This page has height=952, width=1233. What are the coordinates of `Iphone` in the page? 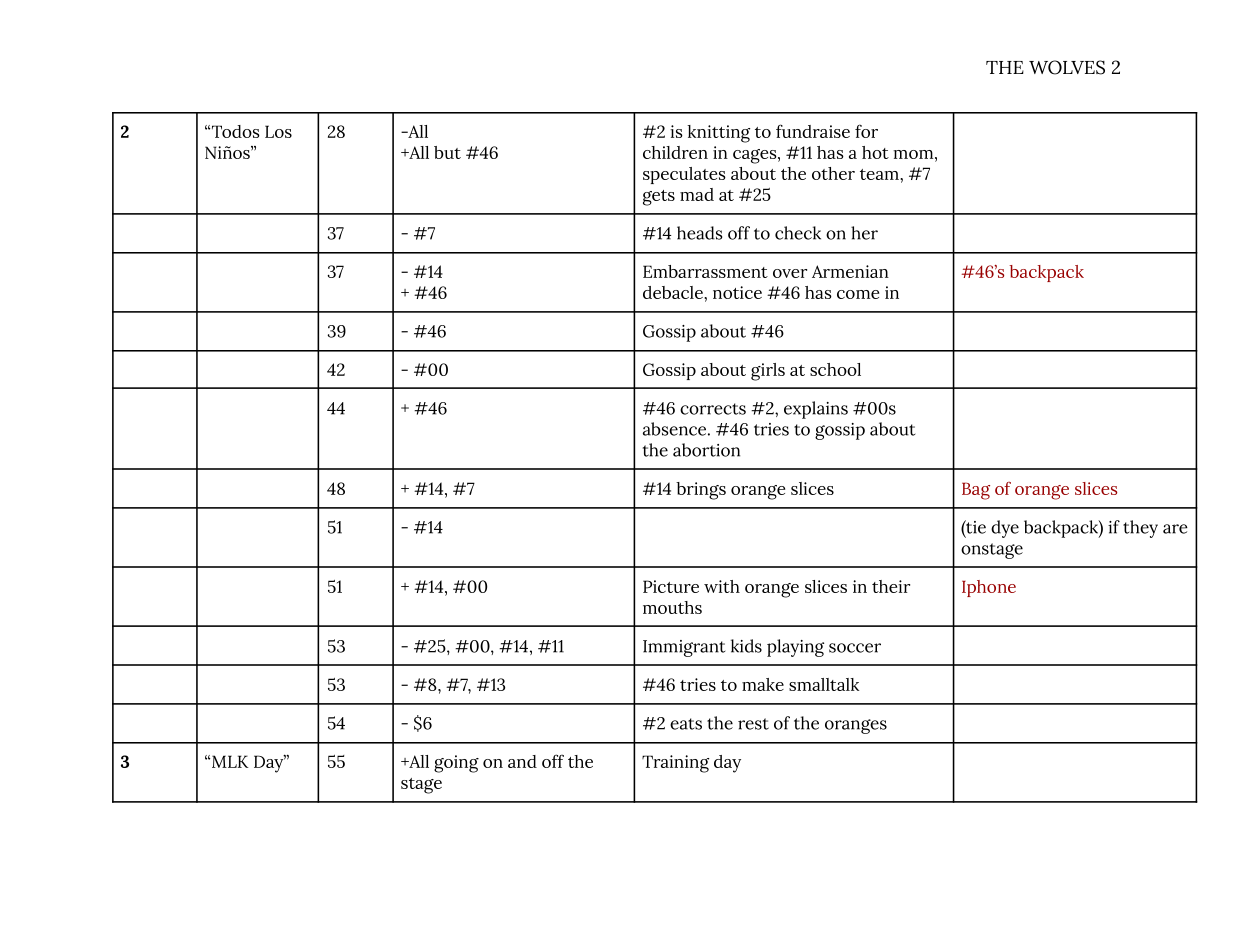 It's located at (989, 588).
